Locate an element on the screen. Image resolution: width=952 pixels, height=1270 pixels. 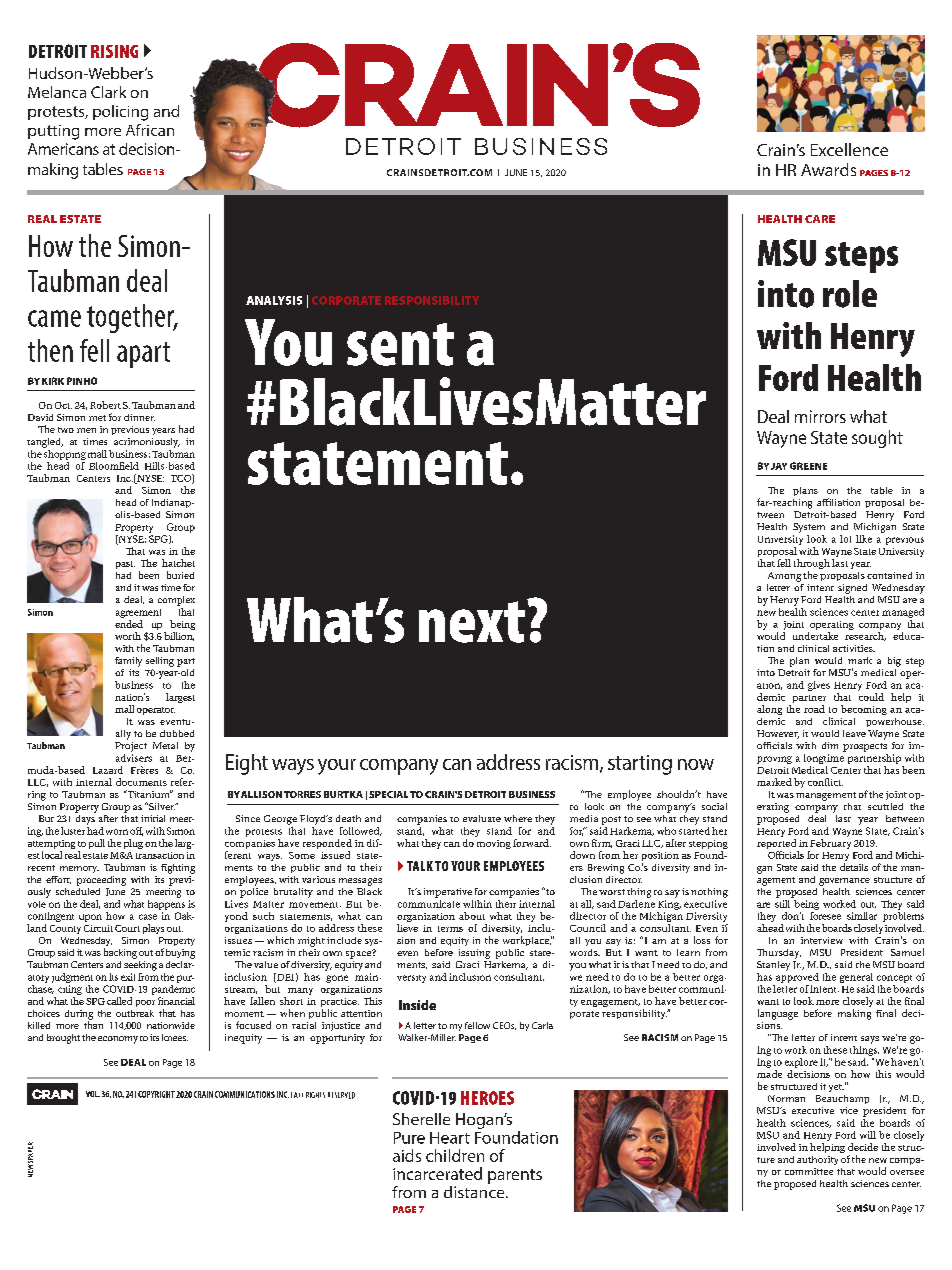
authority is located at coordinates (817, 1160).
